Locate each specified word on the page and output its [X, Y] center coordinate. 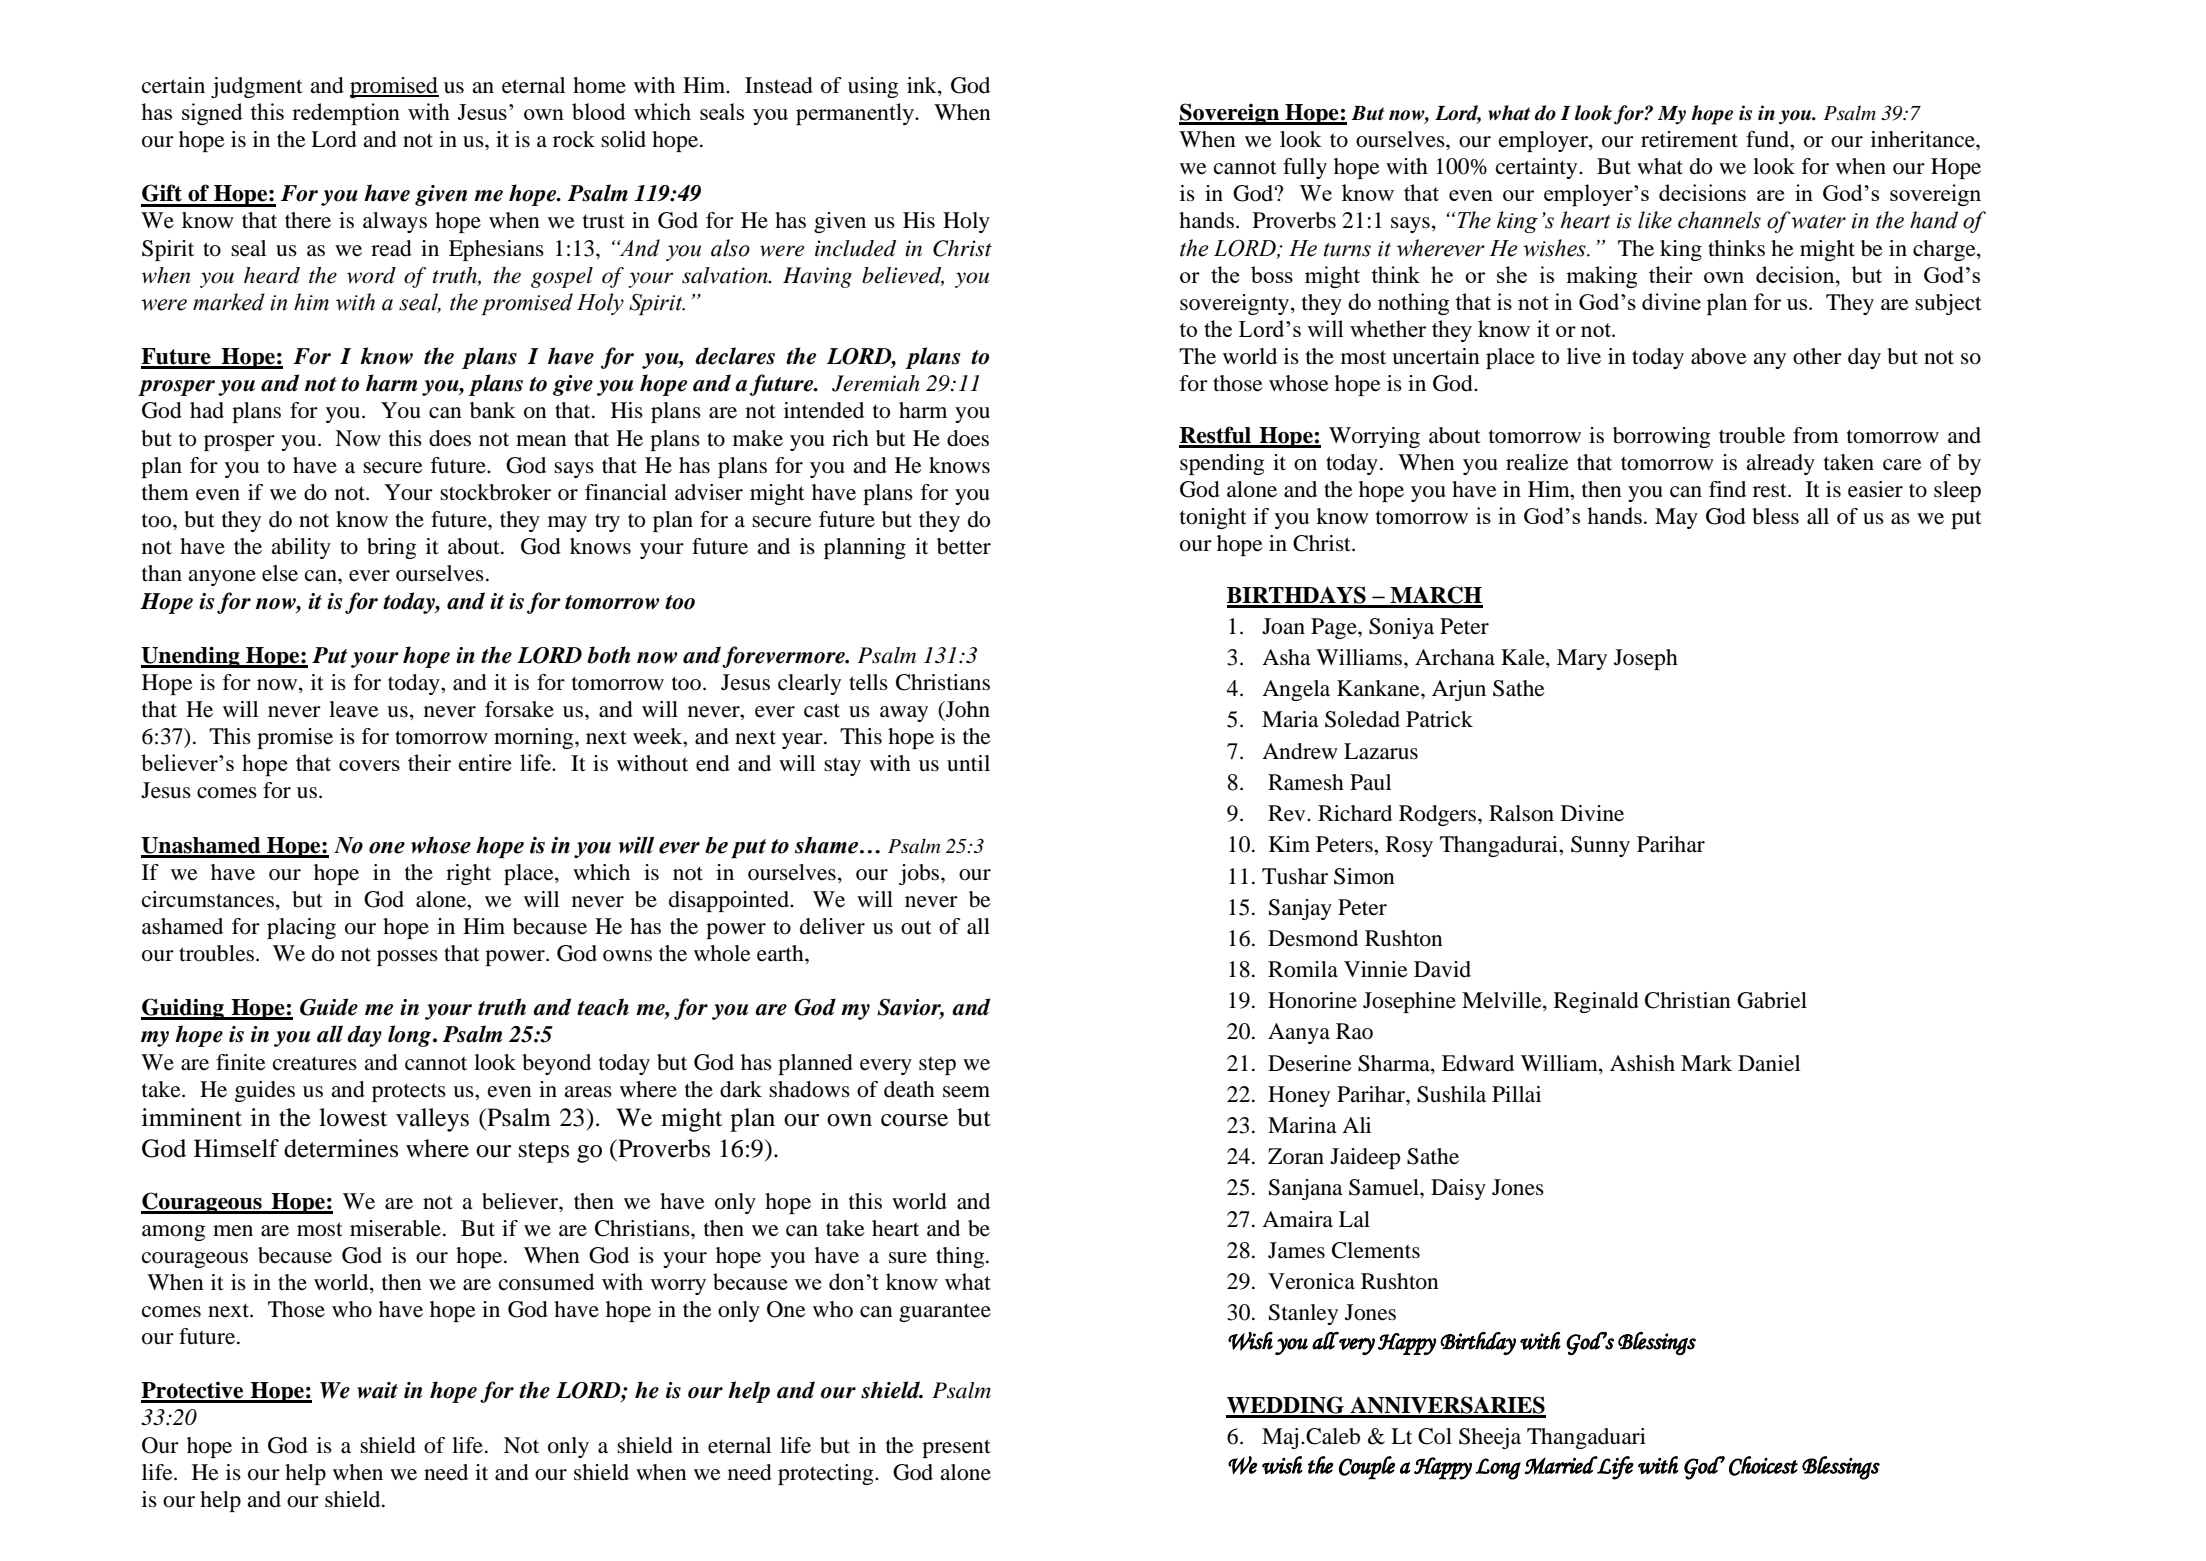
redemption [346, 114]
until [968, 763]
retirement [1689, 139]
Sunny [1600, 846]
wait [377, 1390]
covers [369, 765]
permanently [856, 114]
